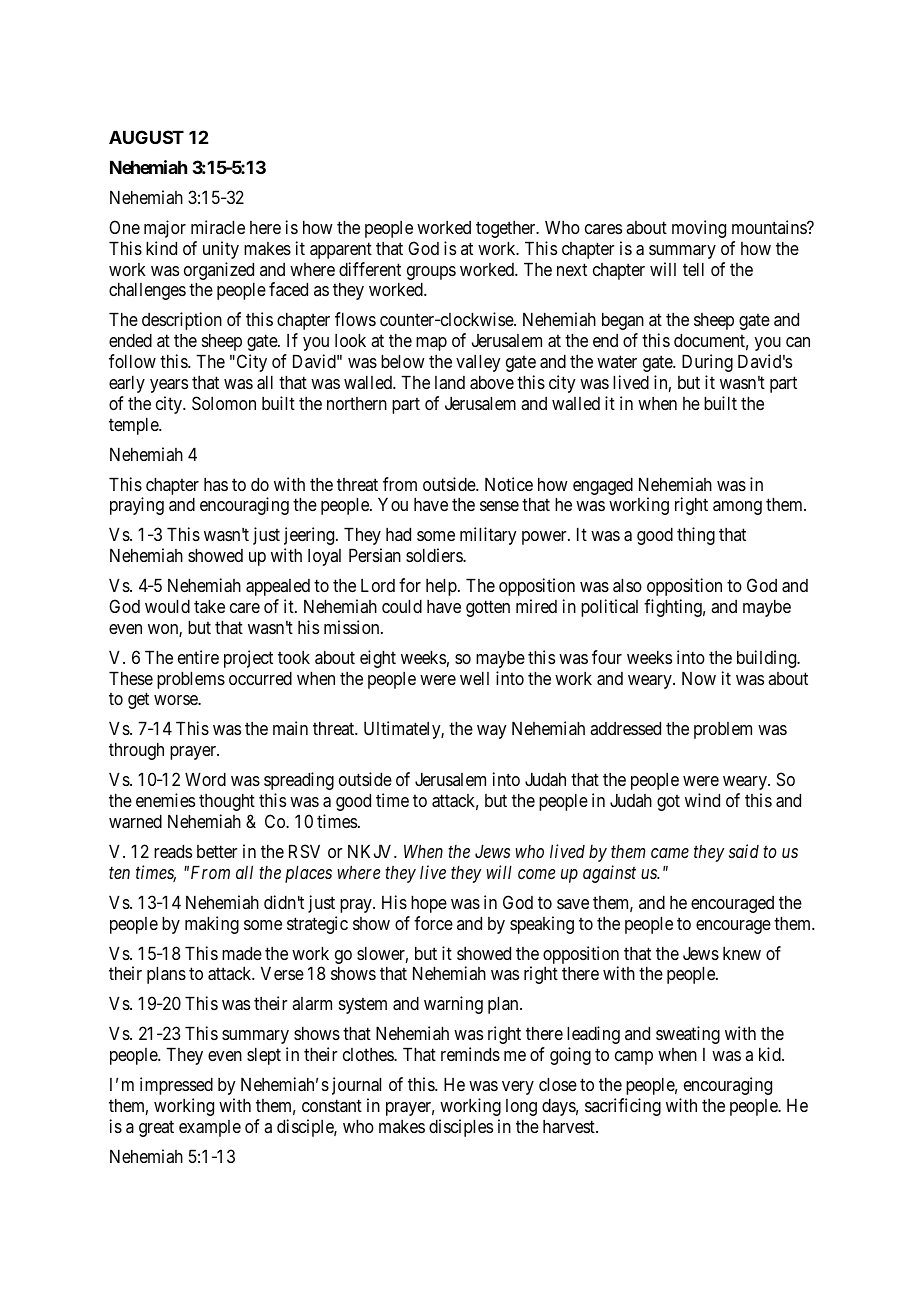 This screenshot has height=1308, width=924. Describe the element at coordinates (699, 229) in the screenshot. I see `moving` at that location.
